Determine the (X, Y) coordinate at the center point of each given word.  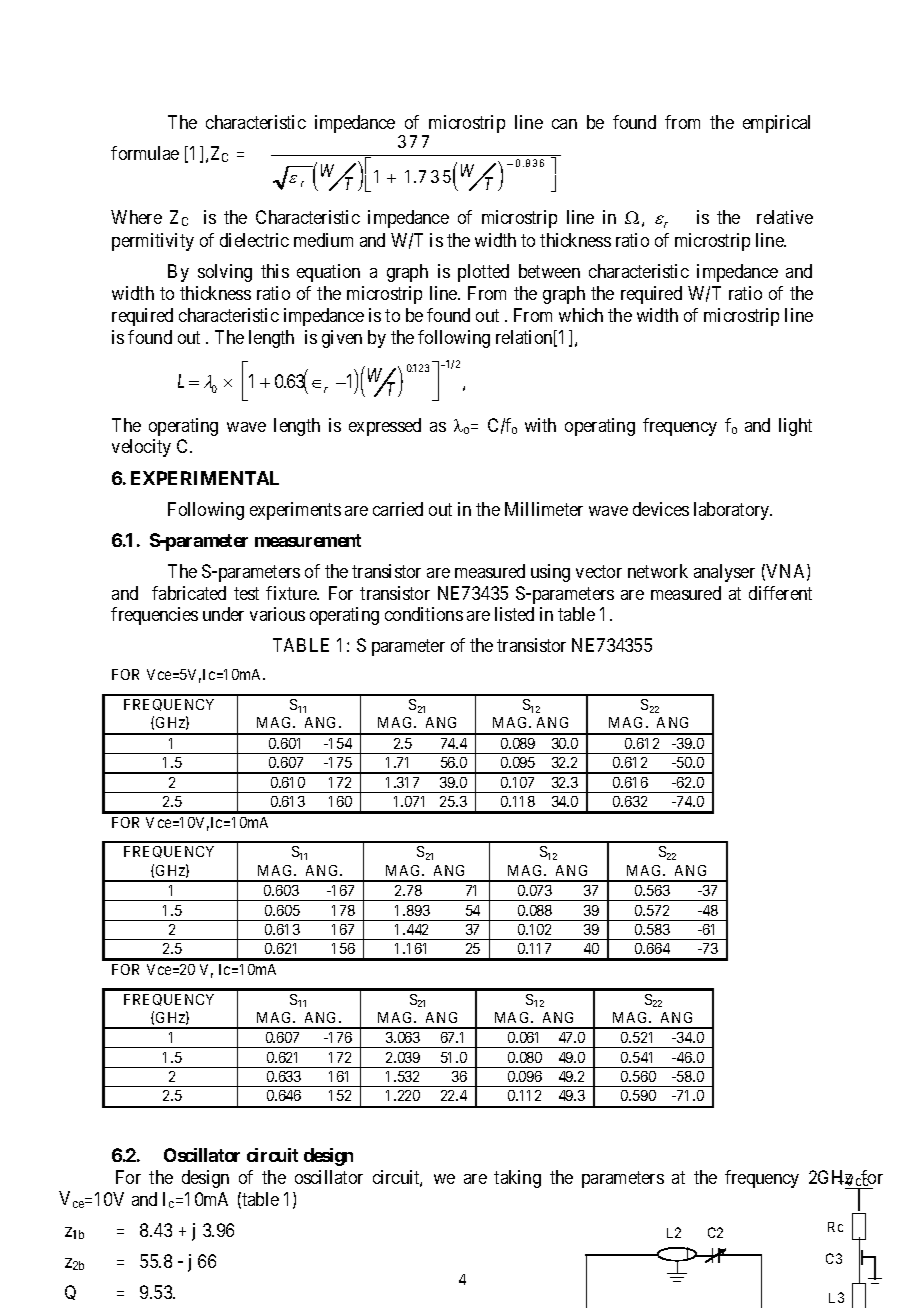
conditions (424, 614)
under (223, 614)
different (780, 593)
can (564, 124)
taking (517, 1179)
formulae (145, 153)
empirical (776, 124)
